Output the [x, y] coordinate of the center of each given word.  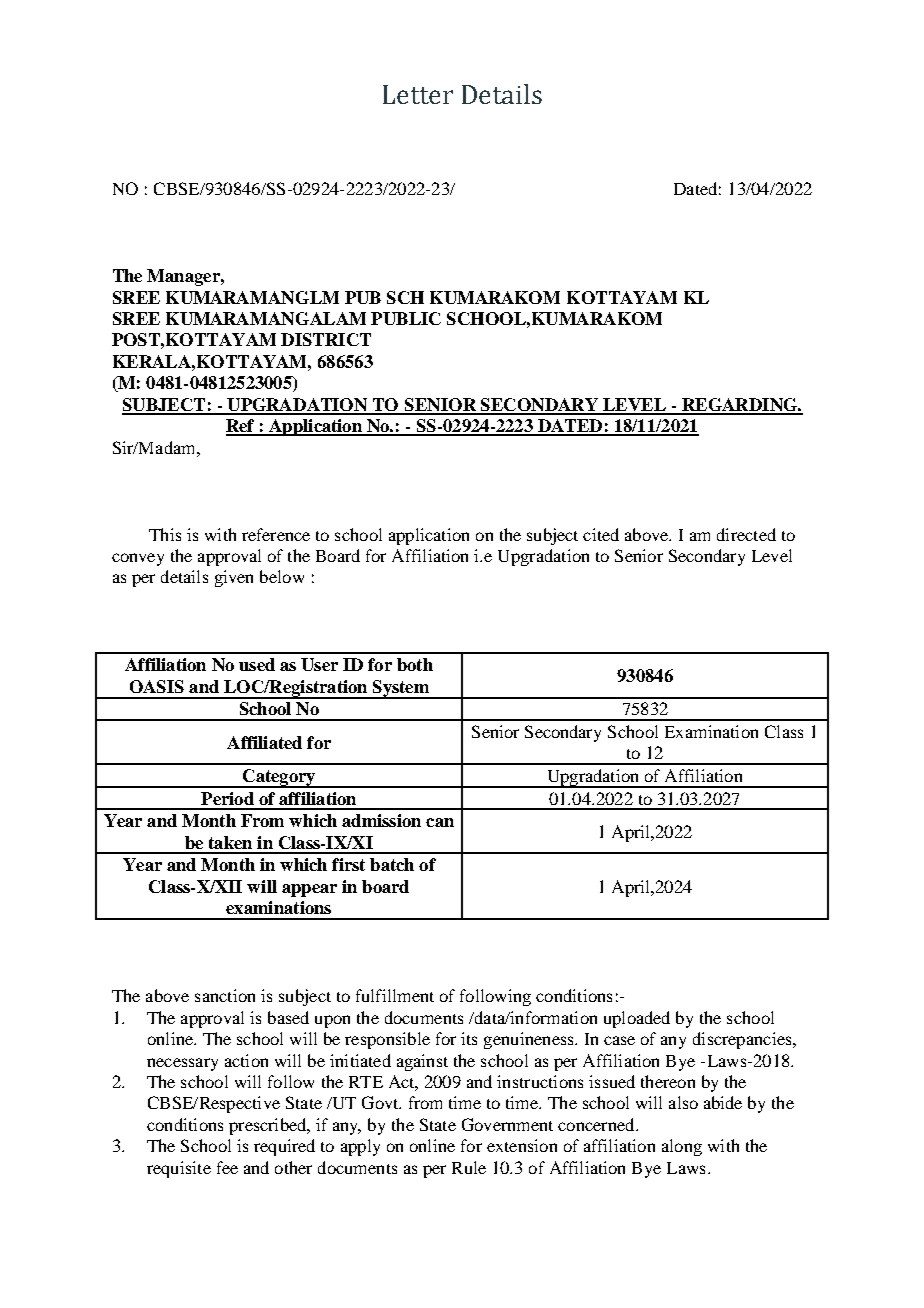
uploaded [637, 1019]
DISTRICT [326, 339]
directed [746, 534]
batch [392, 864]
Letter [418, 94]
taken [230, 842]
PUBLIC [406, 318]
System [400, 689]
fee [227, 1167]
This [165, 534]
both [415, 664]
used [257, 664]
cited [601, 534]
